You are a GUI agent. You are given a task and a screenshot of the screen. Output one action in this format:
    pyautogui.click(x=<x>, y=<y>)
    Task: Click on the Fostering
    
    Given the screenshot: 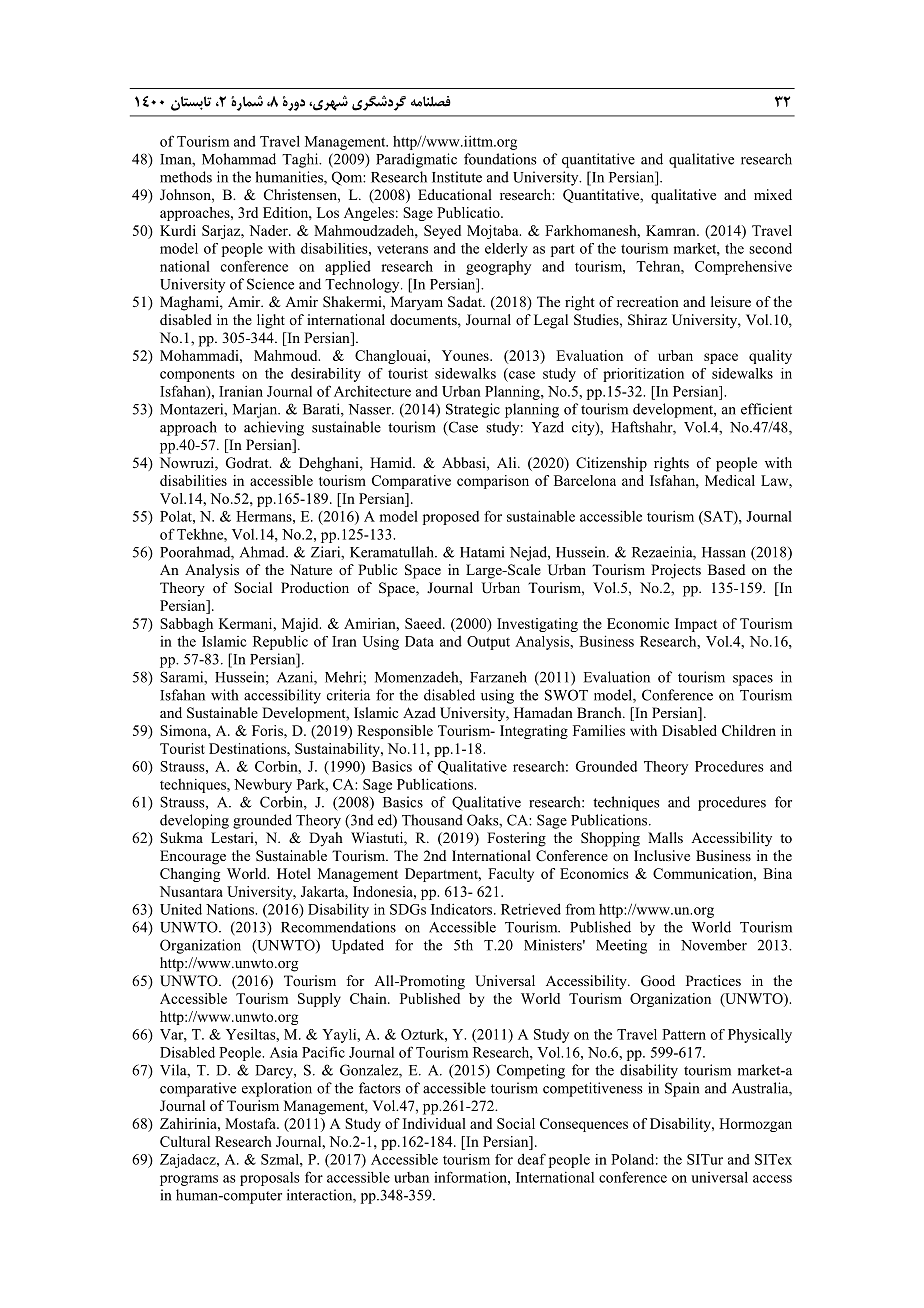 What is the action you would take?
    pyautogui.click(x=516, y=839)
